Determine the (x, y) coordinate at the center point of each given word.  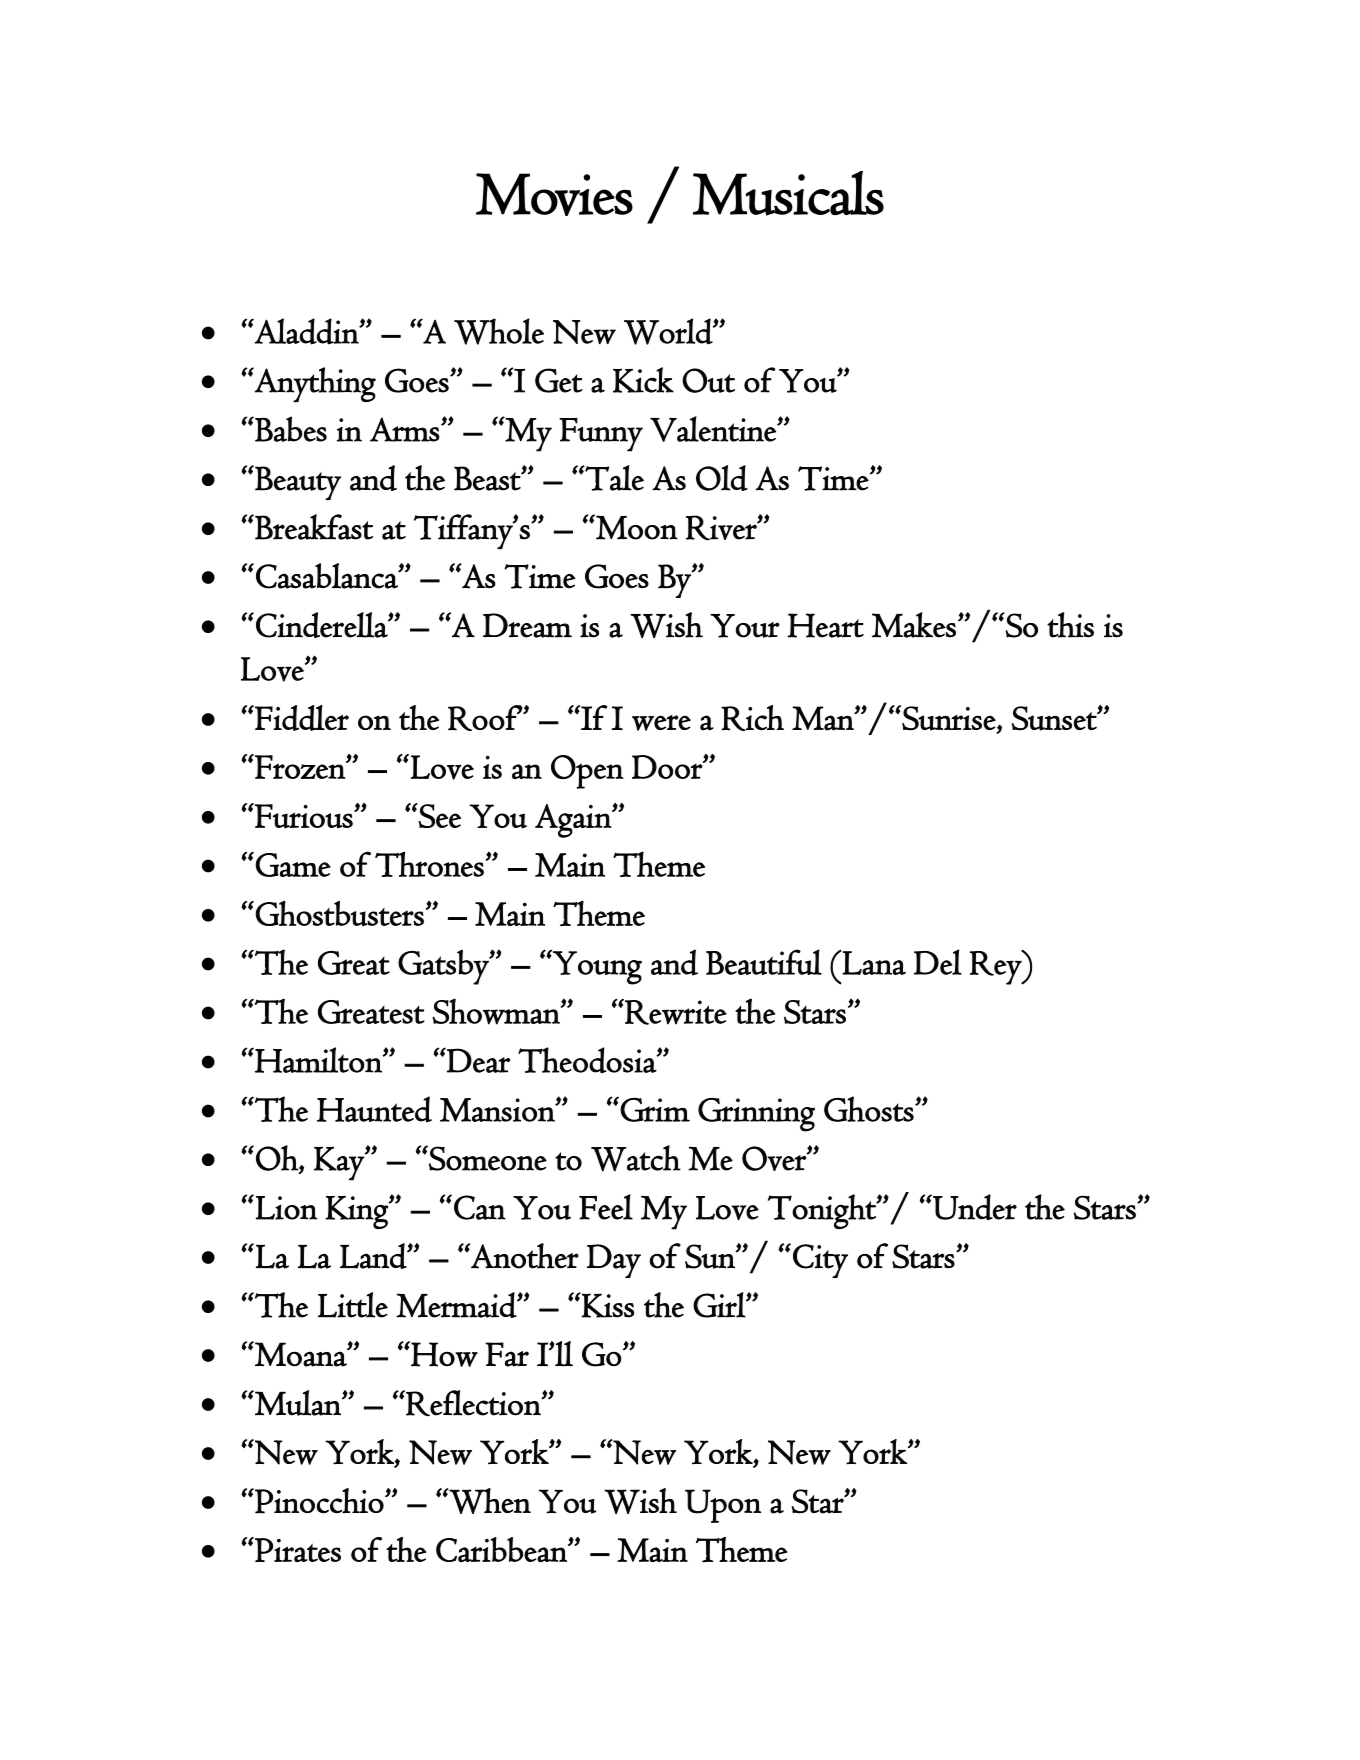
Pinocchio (318, 1501)
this (1070, 625)
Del (938, 962)
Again (574, 821)
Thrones (430, 864)
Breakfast (313, 527)
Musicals (788, 193)
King (358, 1212)
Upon (723, 1506)
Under (974, 1207)
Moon (636, 527)
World (669, 331)
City (820, 1261)
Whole (499, 331)
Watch (636, 1158)
